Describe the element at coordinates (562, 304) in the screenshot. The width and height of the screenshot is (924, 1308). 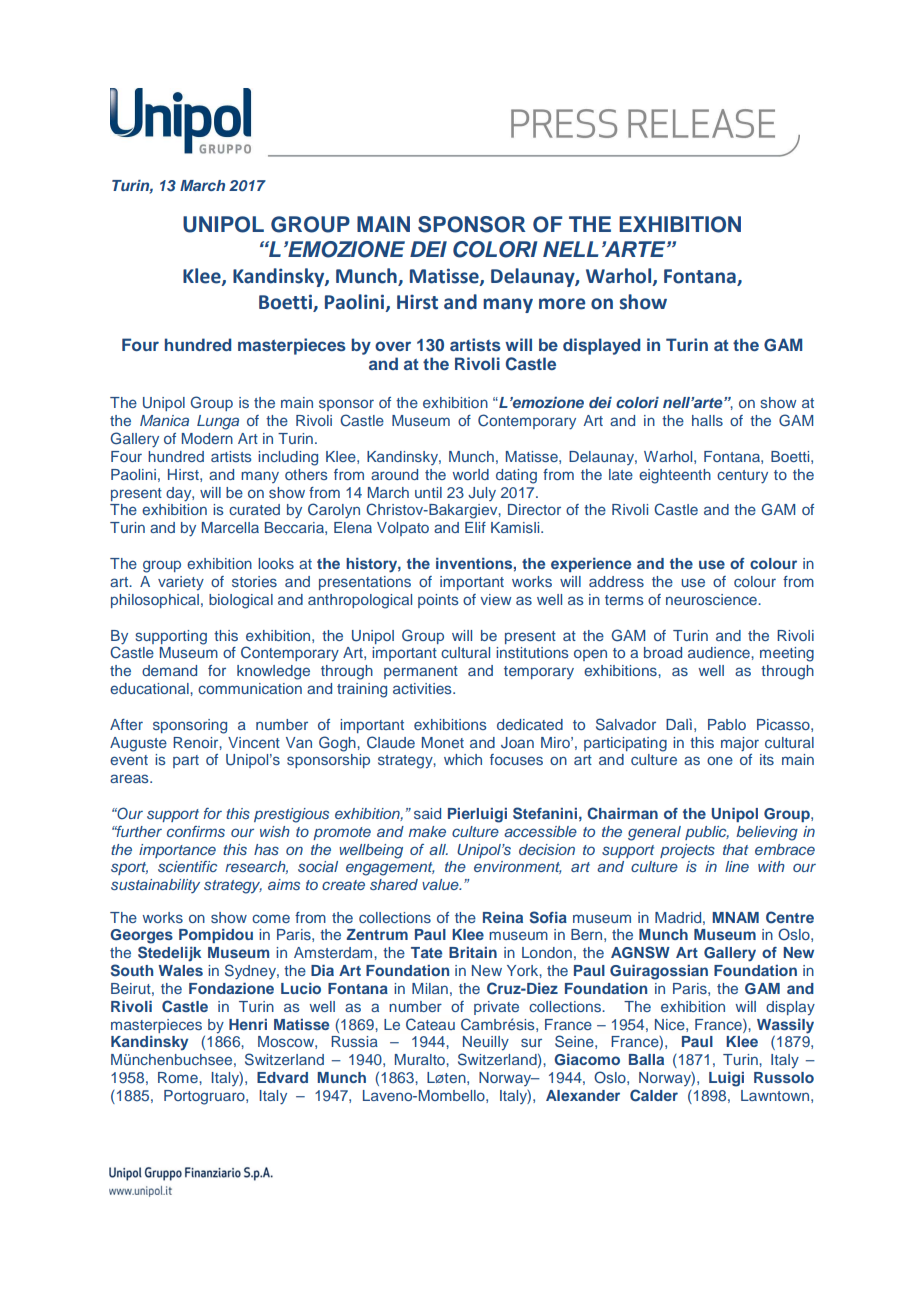
I see `more` at that location.
